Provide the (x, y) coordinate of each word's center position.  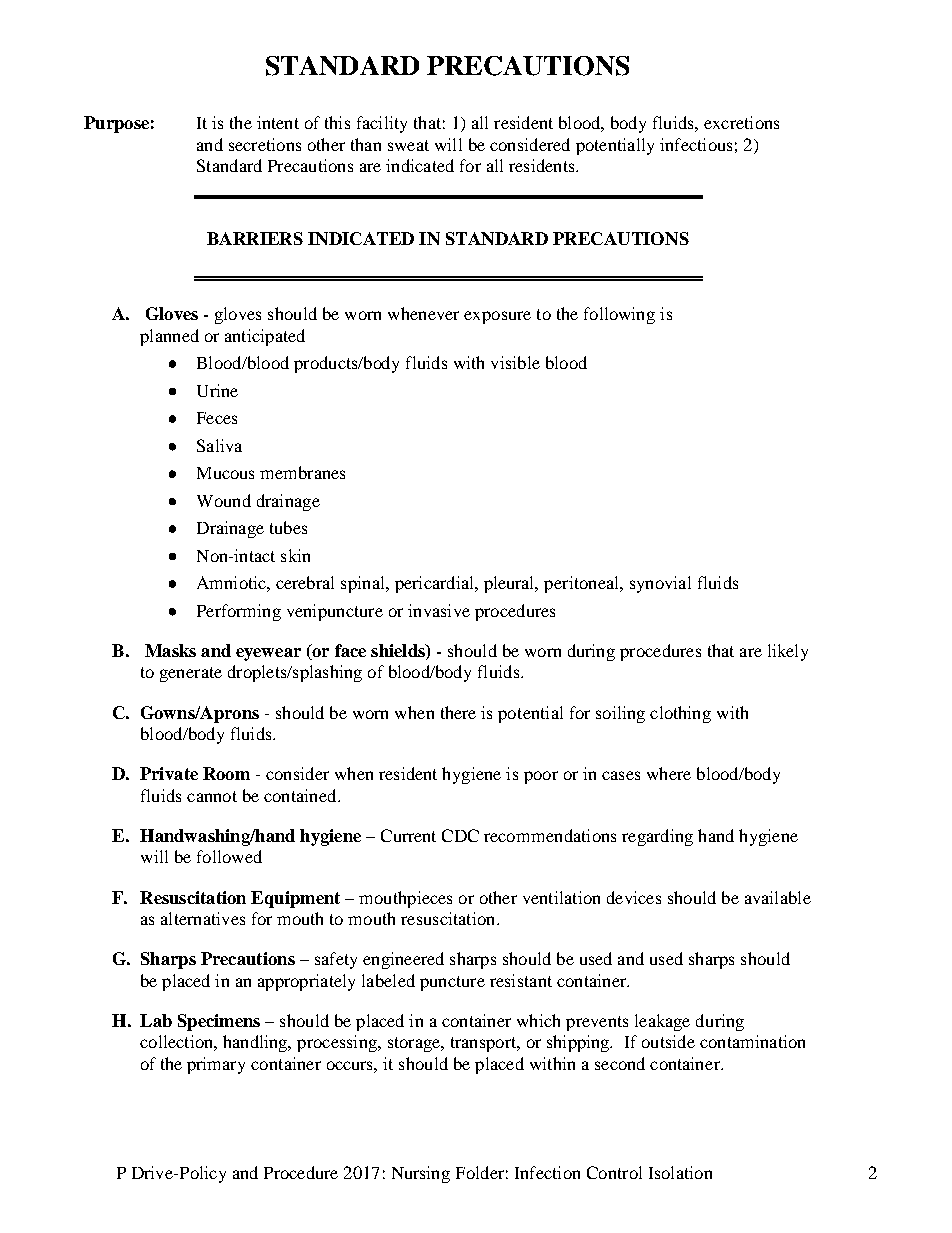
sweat (408, 145)
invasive (439, 610)
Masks (170, 650)
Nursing (421, 1174)
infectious (696, 144)
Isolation (680, 1172)
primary (216, 1065)
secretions (265, 144)
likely (788, 652)
